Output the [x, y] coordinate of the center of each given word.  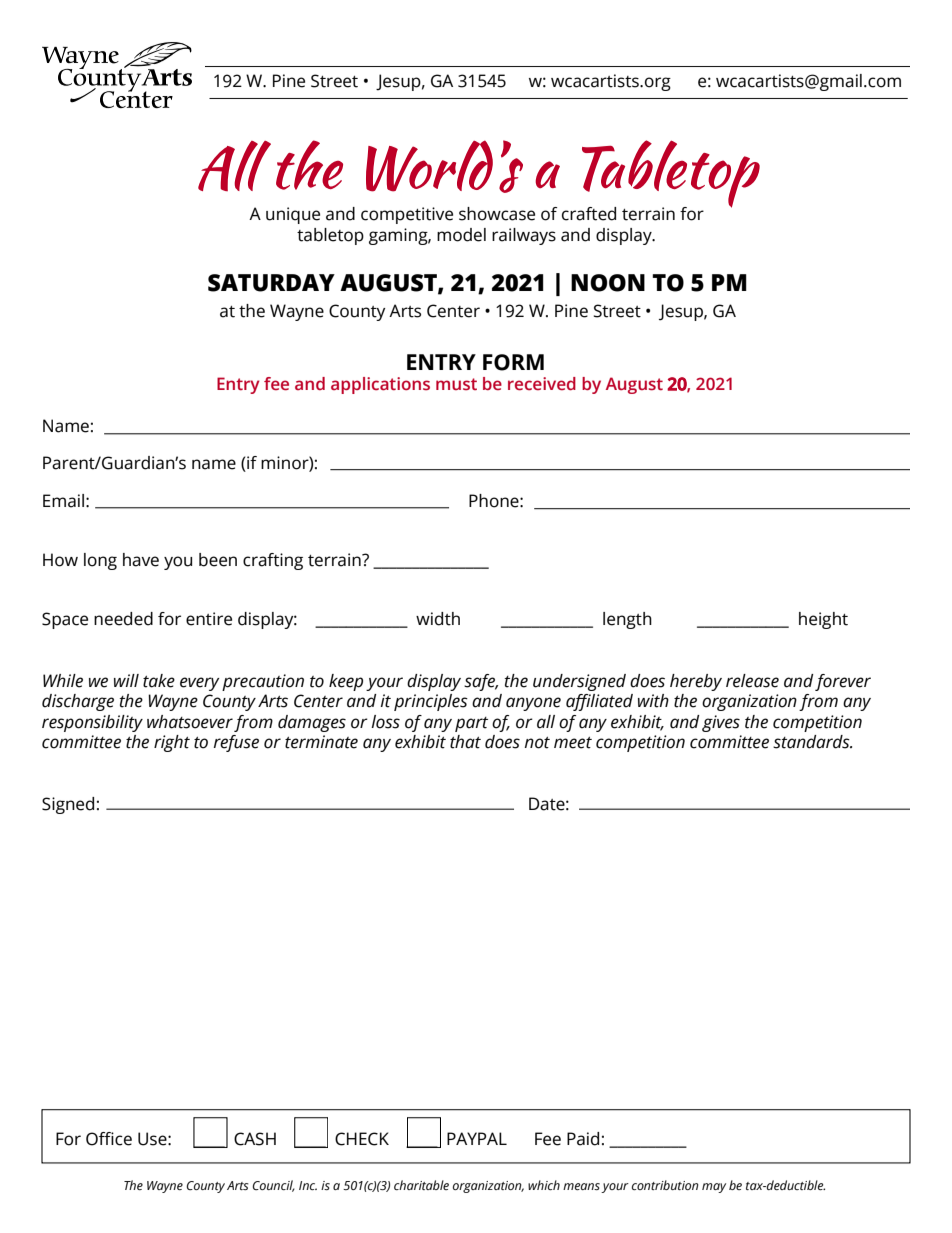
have [141, 560]
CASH [255, 1139]
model [461, 235]
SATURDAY [271, 283]
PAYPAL [477, 1138]
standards [812, 742]
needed [123, 619]
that [465, 742]
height [823, 620]
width [438, 619]
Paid [583, 1139]
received [542, 384]
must [456, 384]
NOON [608, 283]
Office [109, 1139]
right [172, 743]
